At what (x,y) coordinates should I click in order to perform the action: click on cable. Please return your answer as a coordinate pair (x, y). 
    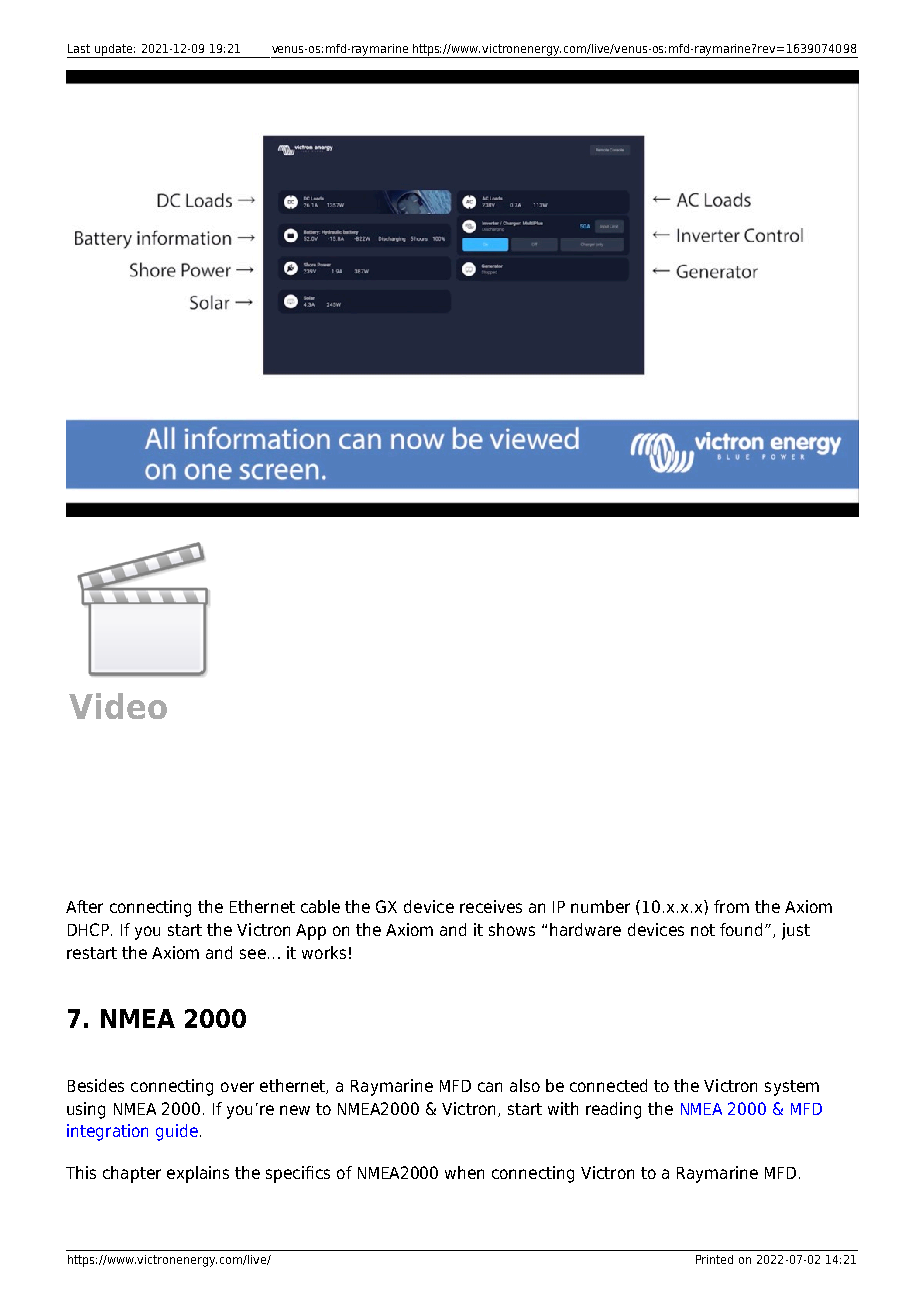
    Looking at the image, I should click on (320, 906).
